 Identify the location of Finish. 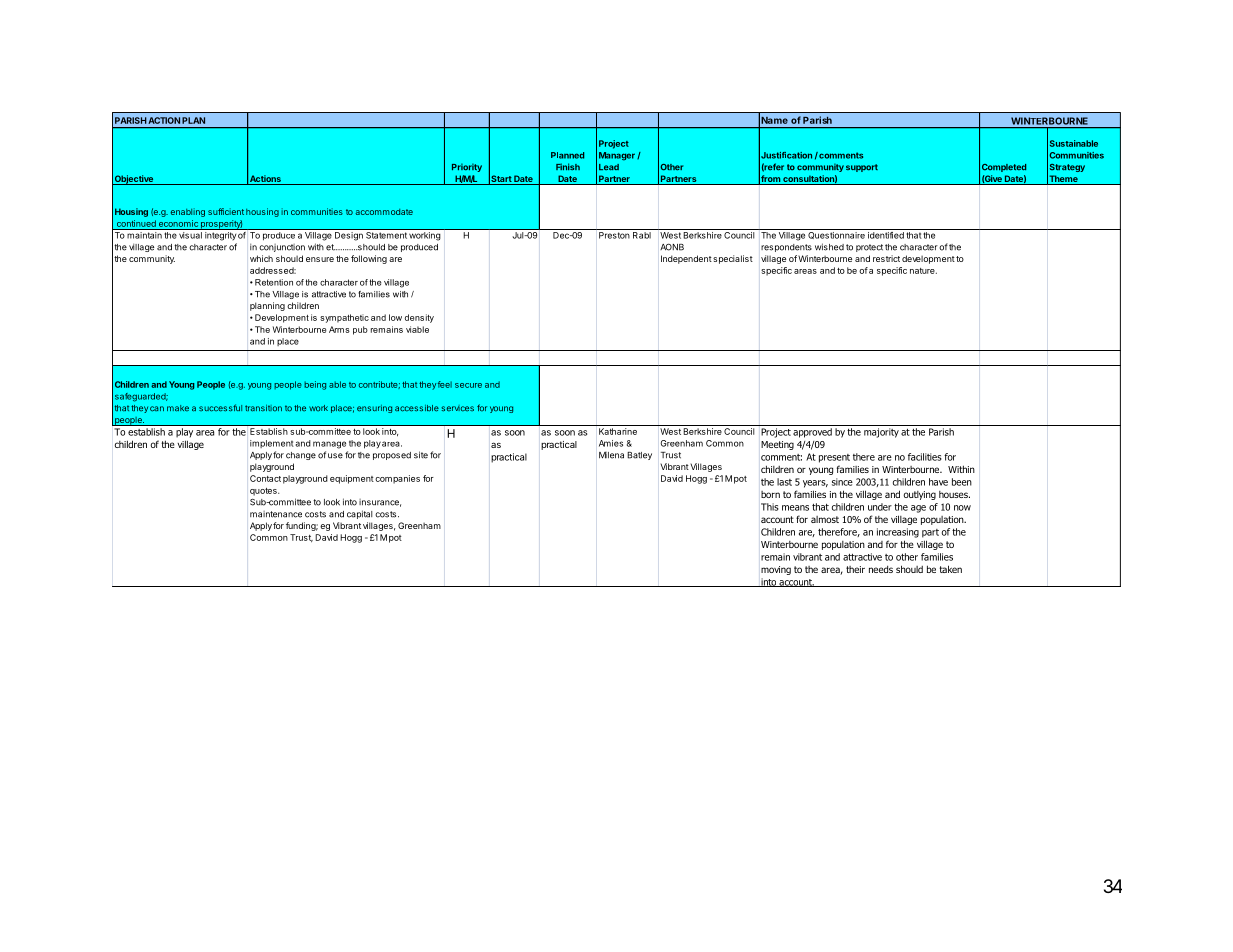
(568, 166).
